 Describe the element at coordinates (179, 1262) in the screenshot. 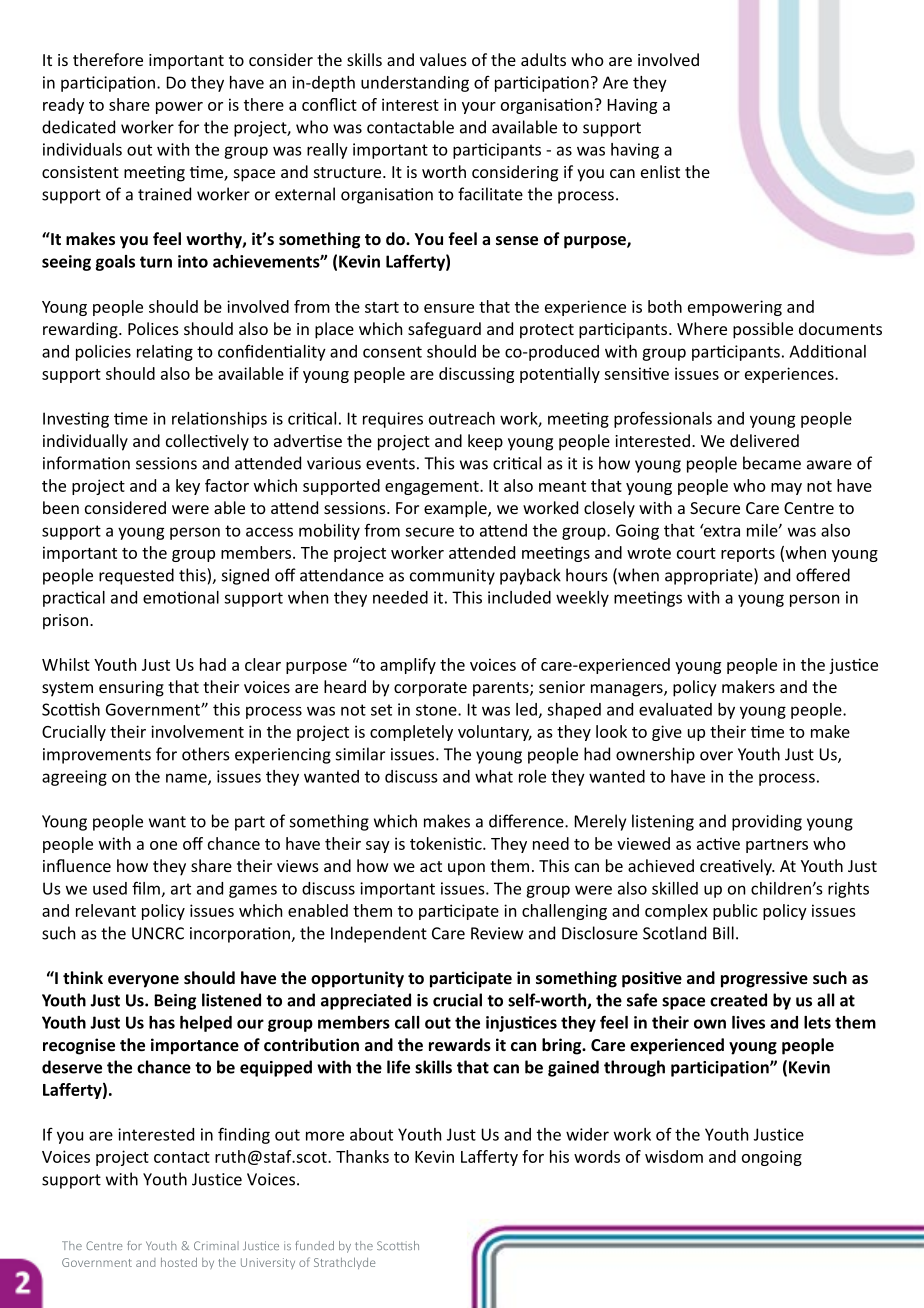

I see `hosted` at that location.
